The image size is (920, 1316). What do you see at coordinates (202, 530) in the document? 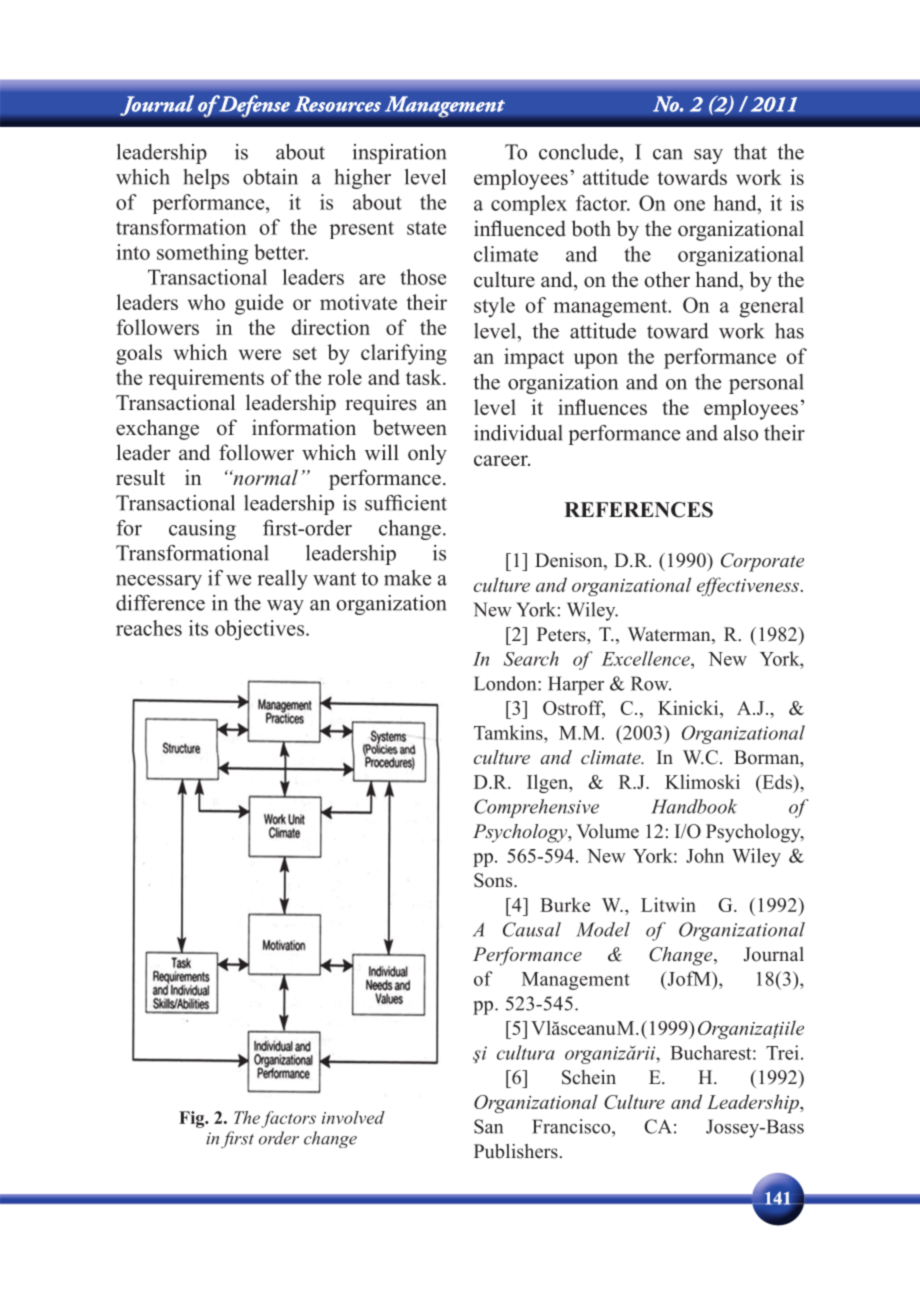
I see `causing` at bounding box center [202, 530].
